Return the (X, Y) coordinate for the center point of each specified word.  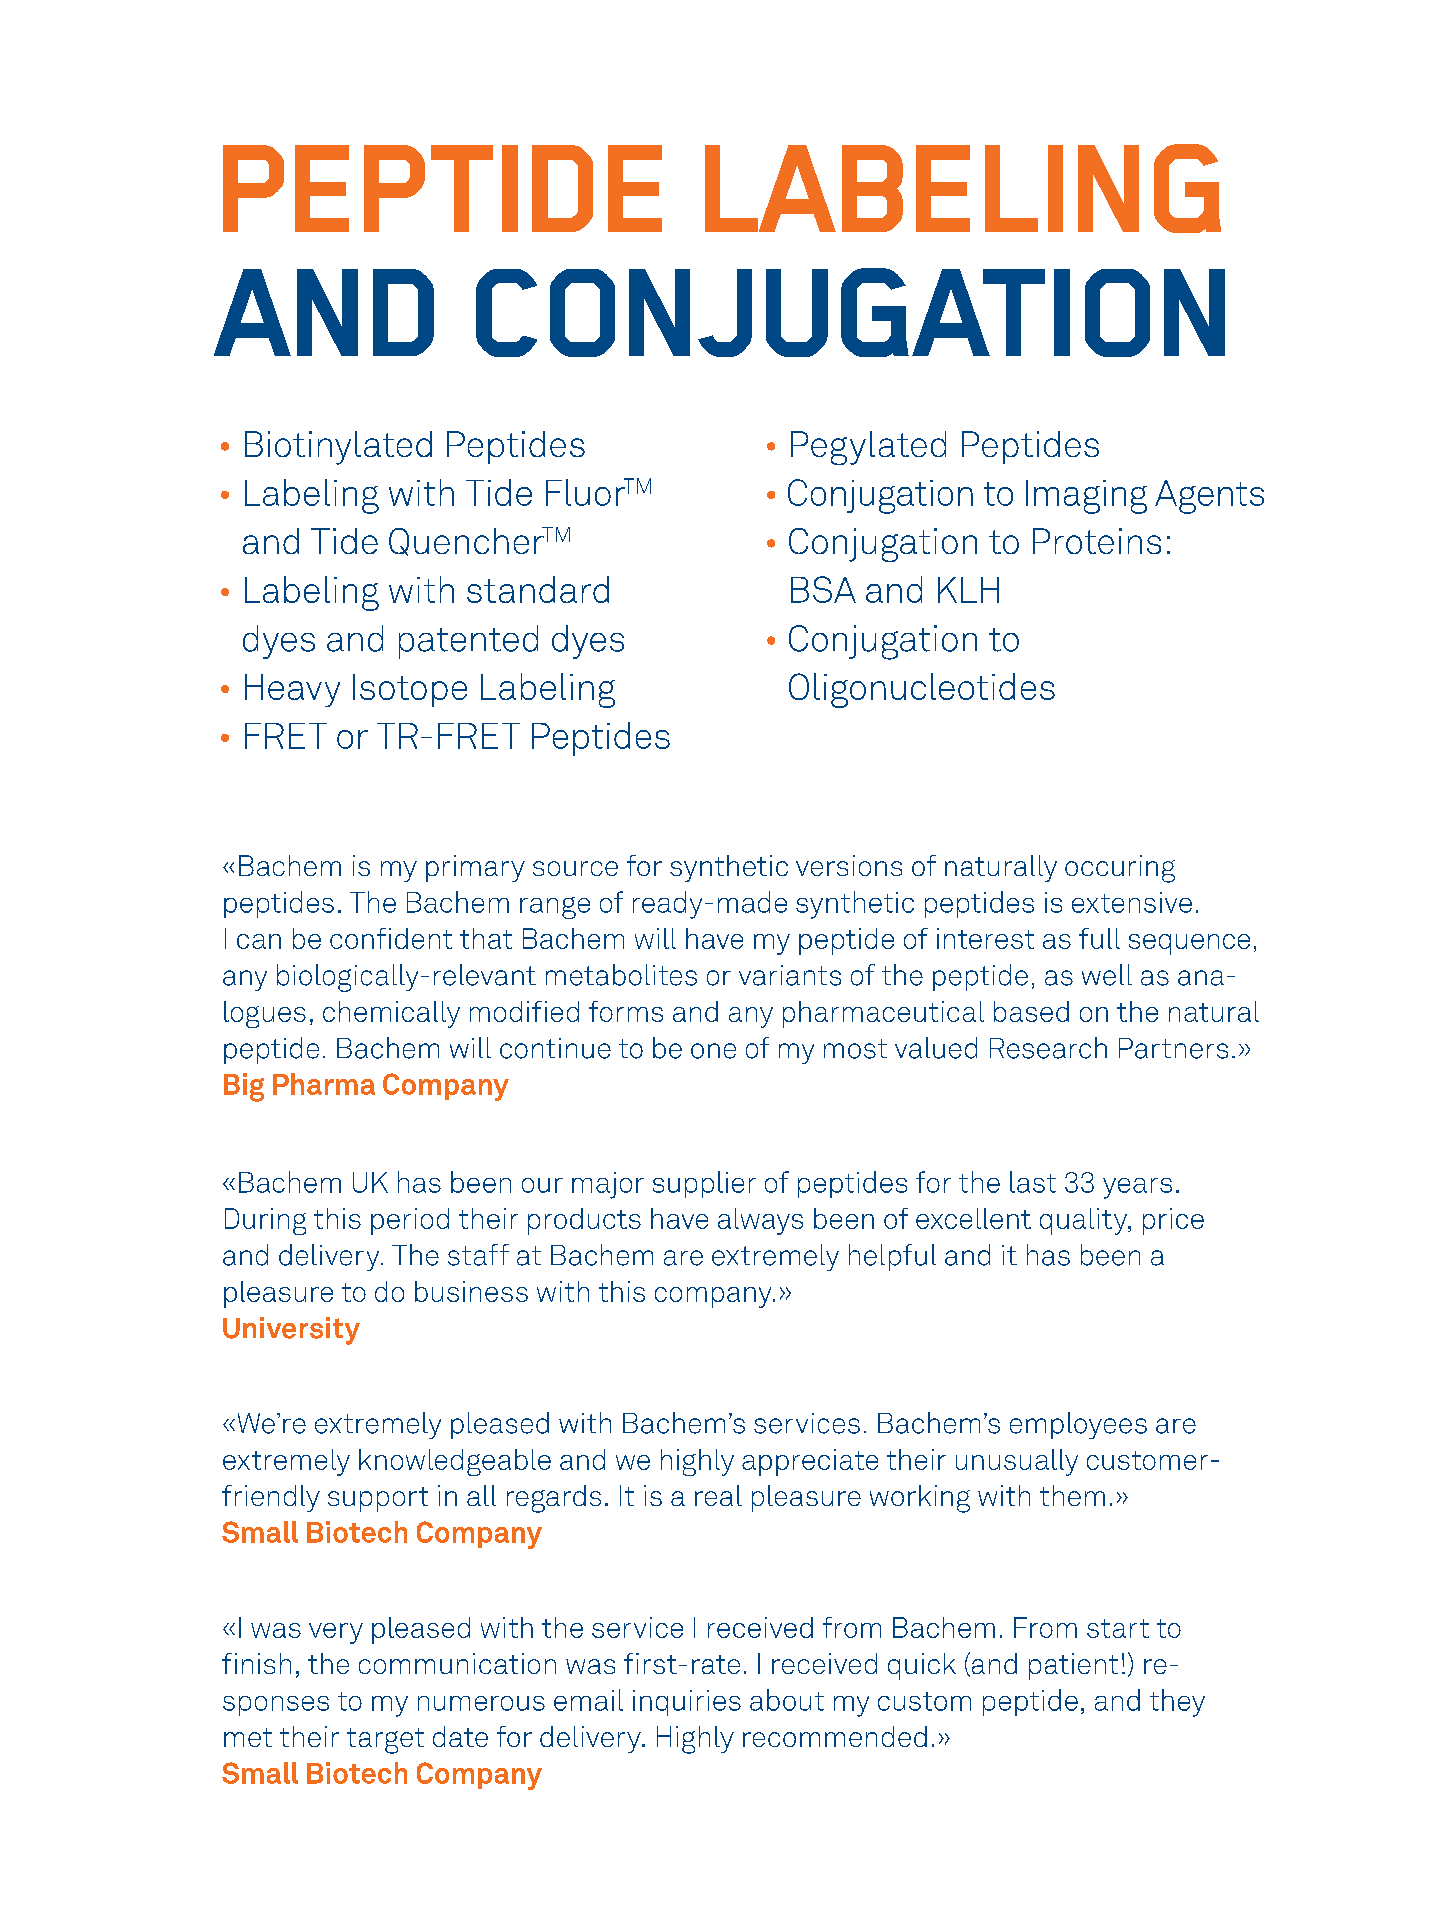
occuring (1120, 869)
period (410, 1221)
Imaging (1086, 497)
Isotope (410, 690)
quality (1084, 1221)
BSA (823, 589)
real (718, 1495)
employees (1078, 1425)
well (1107, 975)
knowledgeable (455, 1462)
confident (391, 938)
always (760, 1221)
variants (790, 975)
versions (849, 865)
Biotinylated (338, 448)
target (385, 1741)
